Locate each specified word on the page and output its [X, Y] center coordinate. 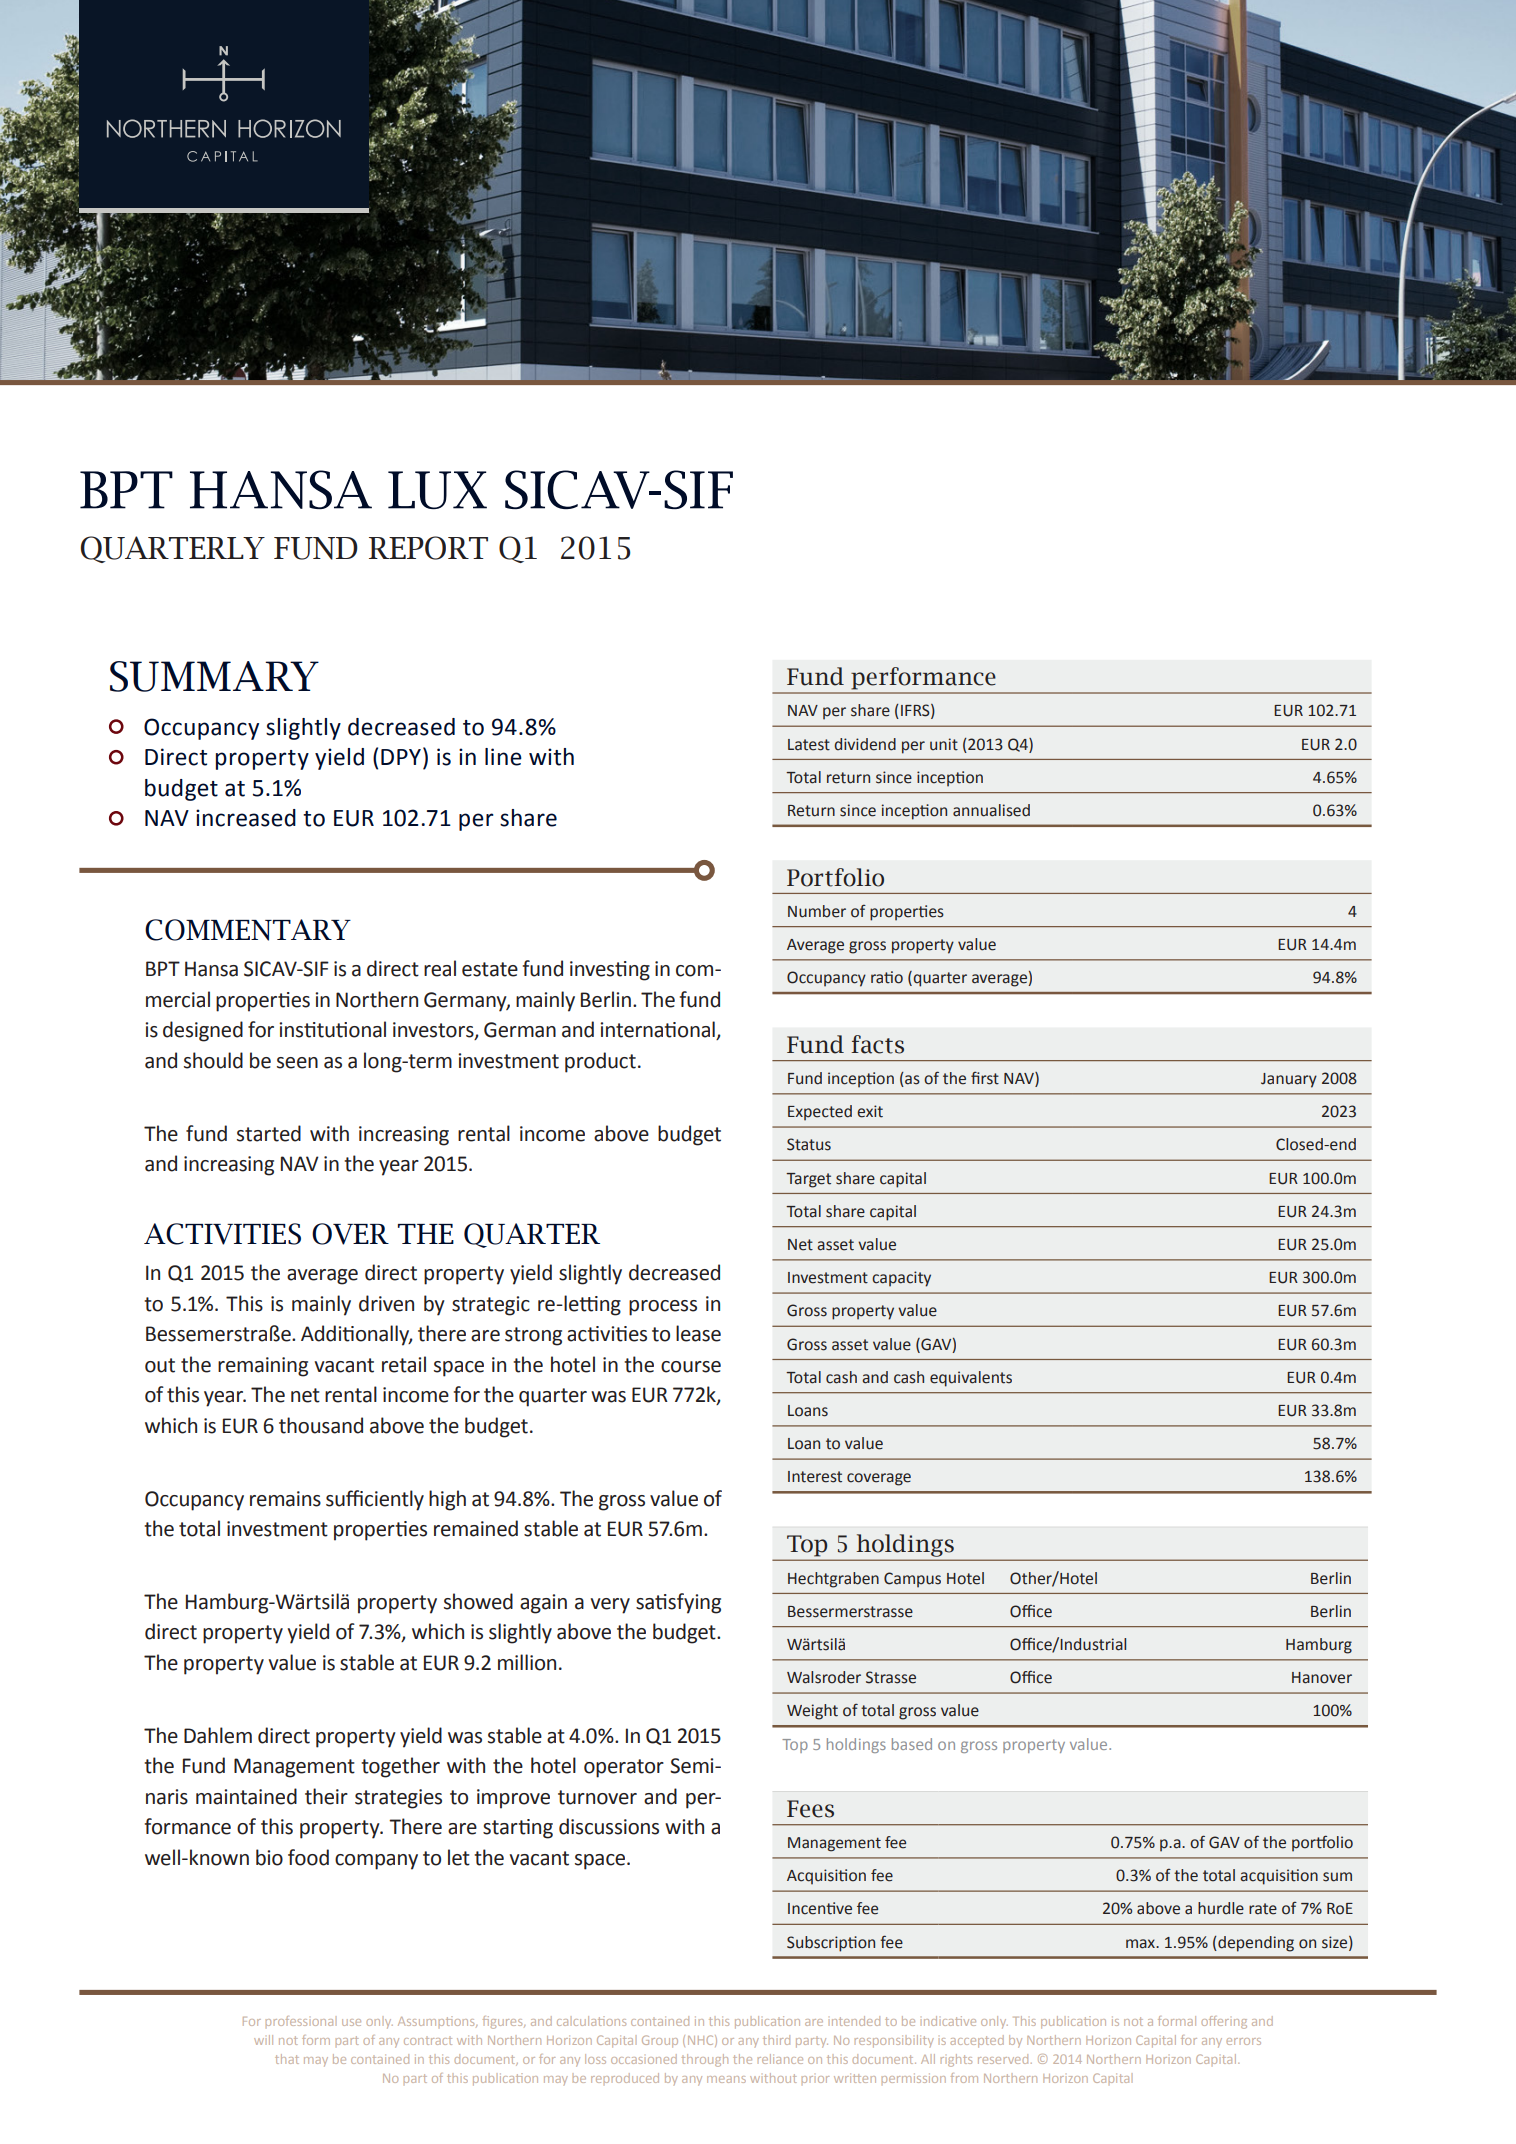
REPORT [428, 548]
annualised [991, 810]
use [351, 2022]
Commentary [248, 930]
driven [386, 1303]
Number [817, 911]
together [400, 1767]
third [776, 2040]
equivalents [971, 1379]
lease [698, 1333]
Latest [809, 745]
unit [944, 744]
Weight [812, 1712]
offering [1224, 2022]
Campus [912, 1580]
